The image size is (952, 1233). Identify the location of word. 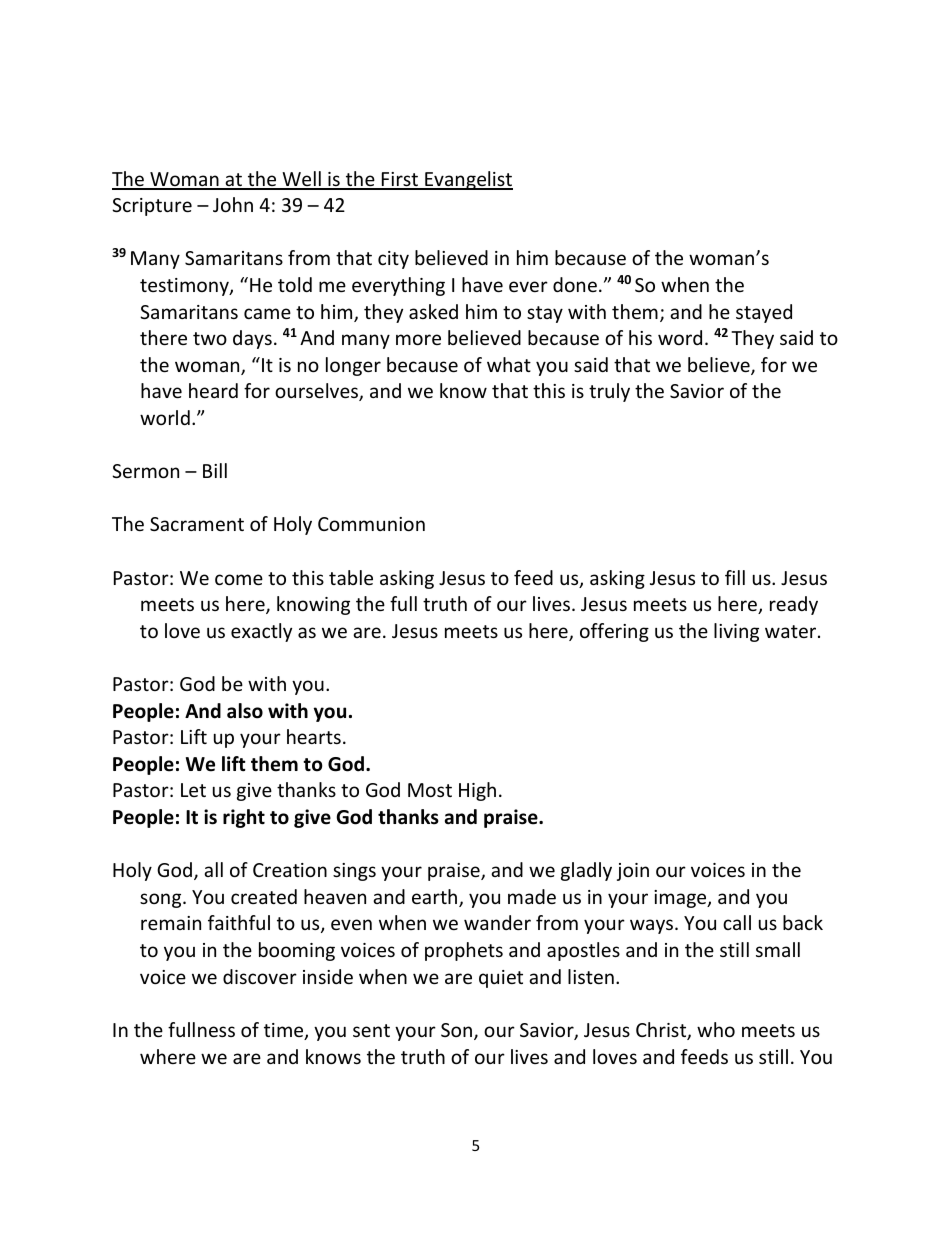
(680, 337).
